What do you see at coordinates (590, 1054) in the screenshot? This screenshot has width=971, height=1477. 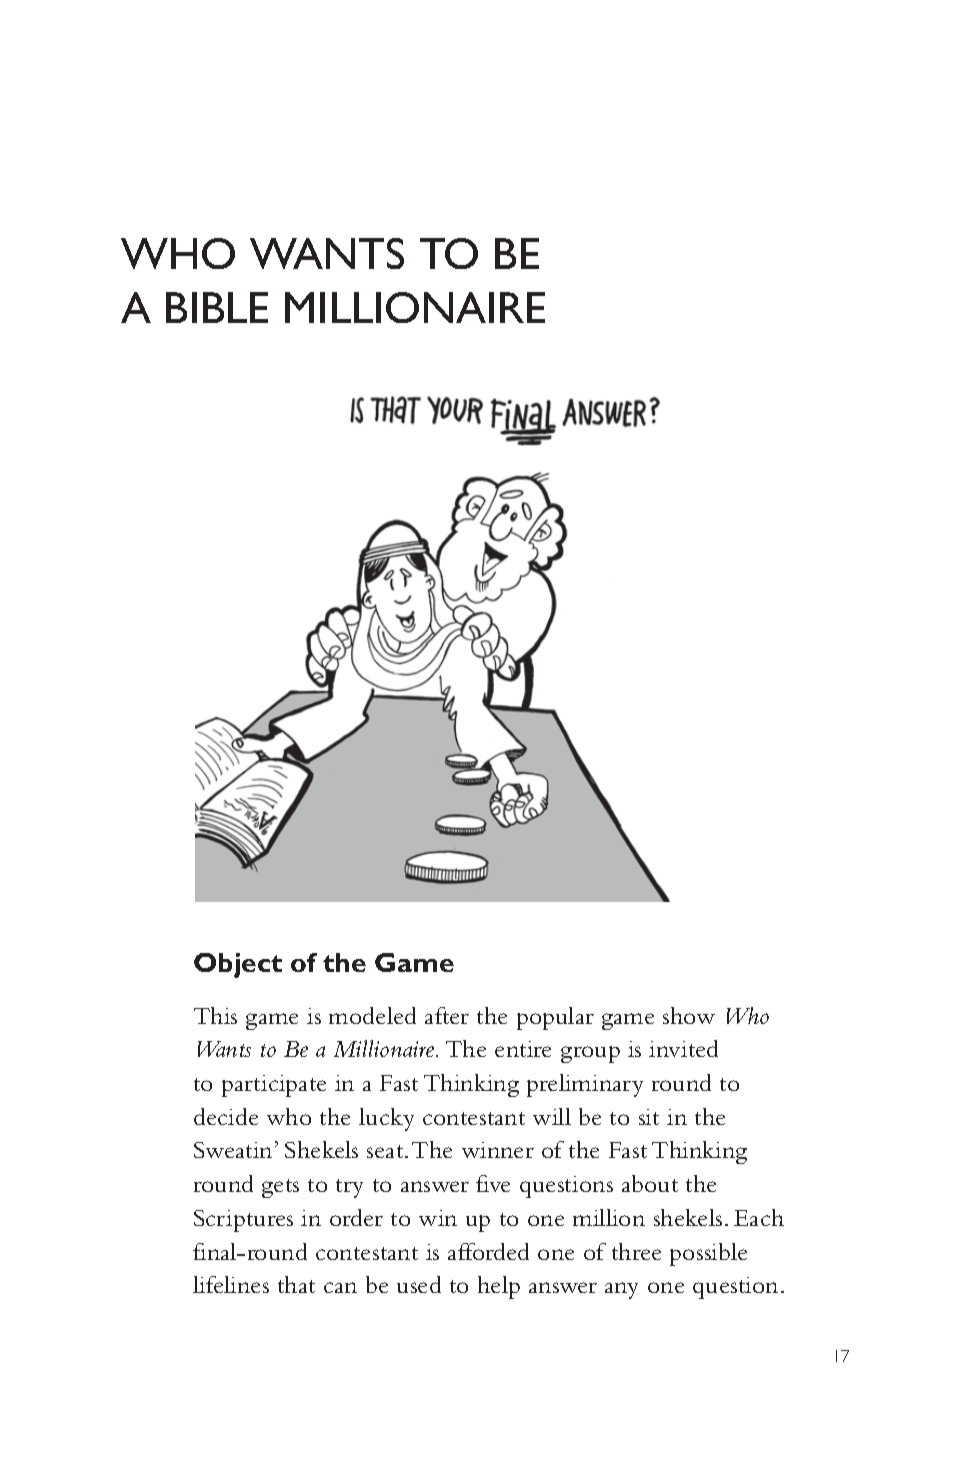 I see `group` at bounding box center [590, 1054].
